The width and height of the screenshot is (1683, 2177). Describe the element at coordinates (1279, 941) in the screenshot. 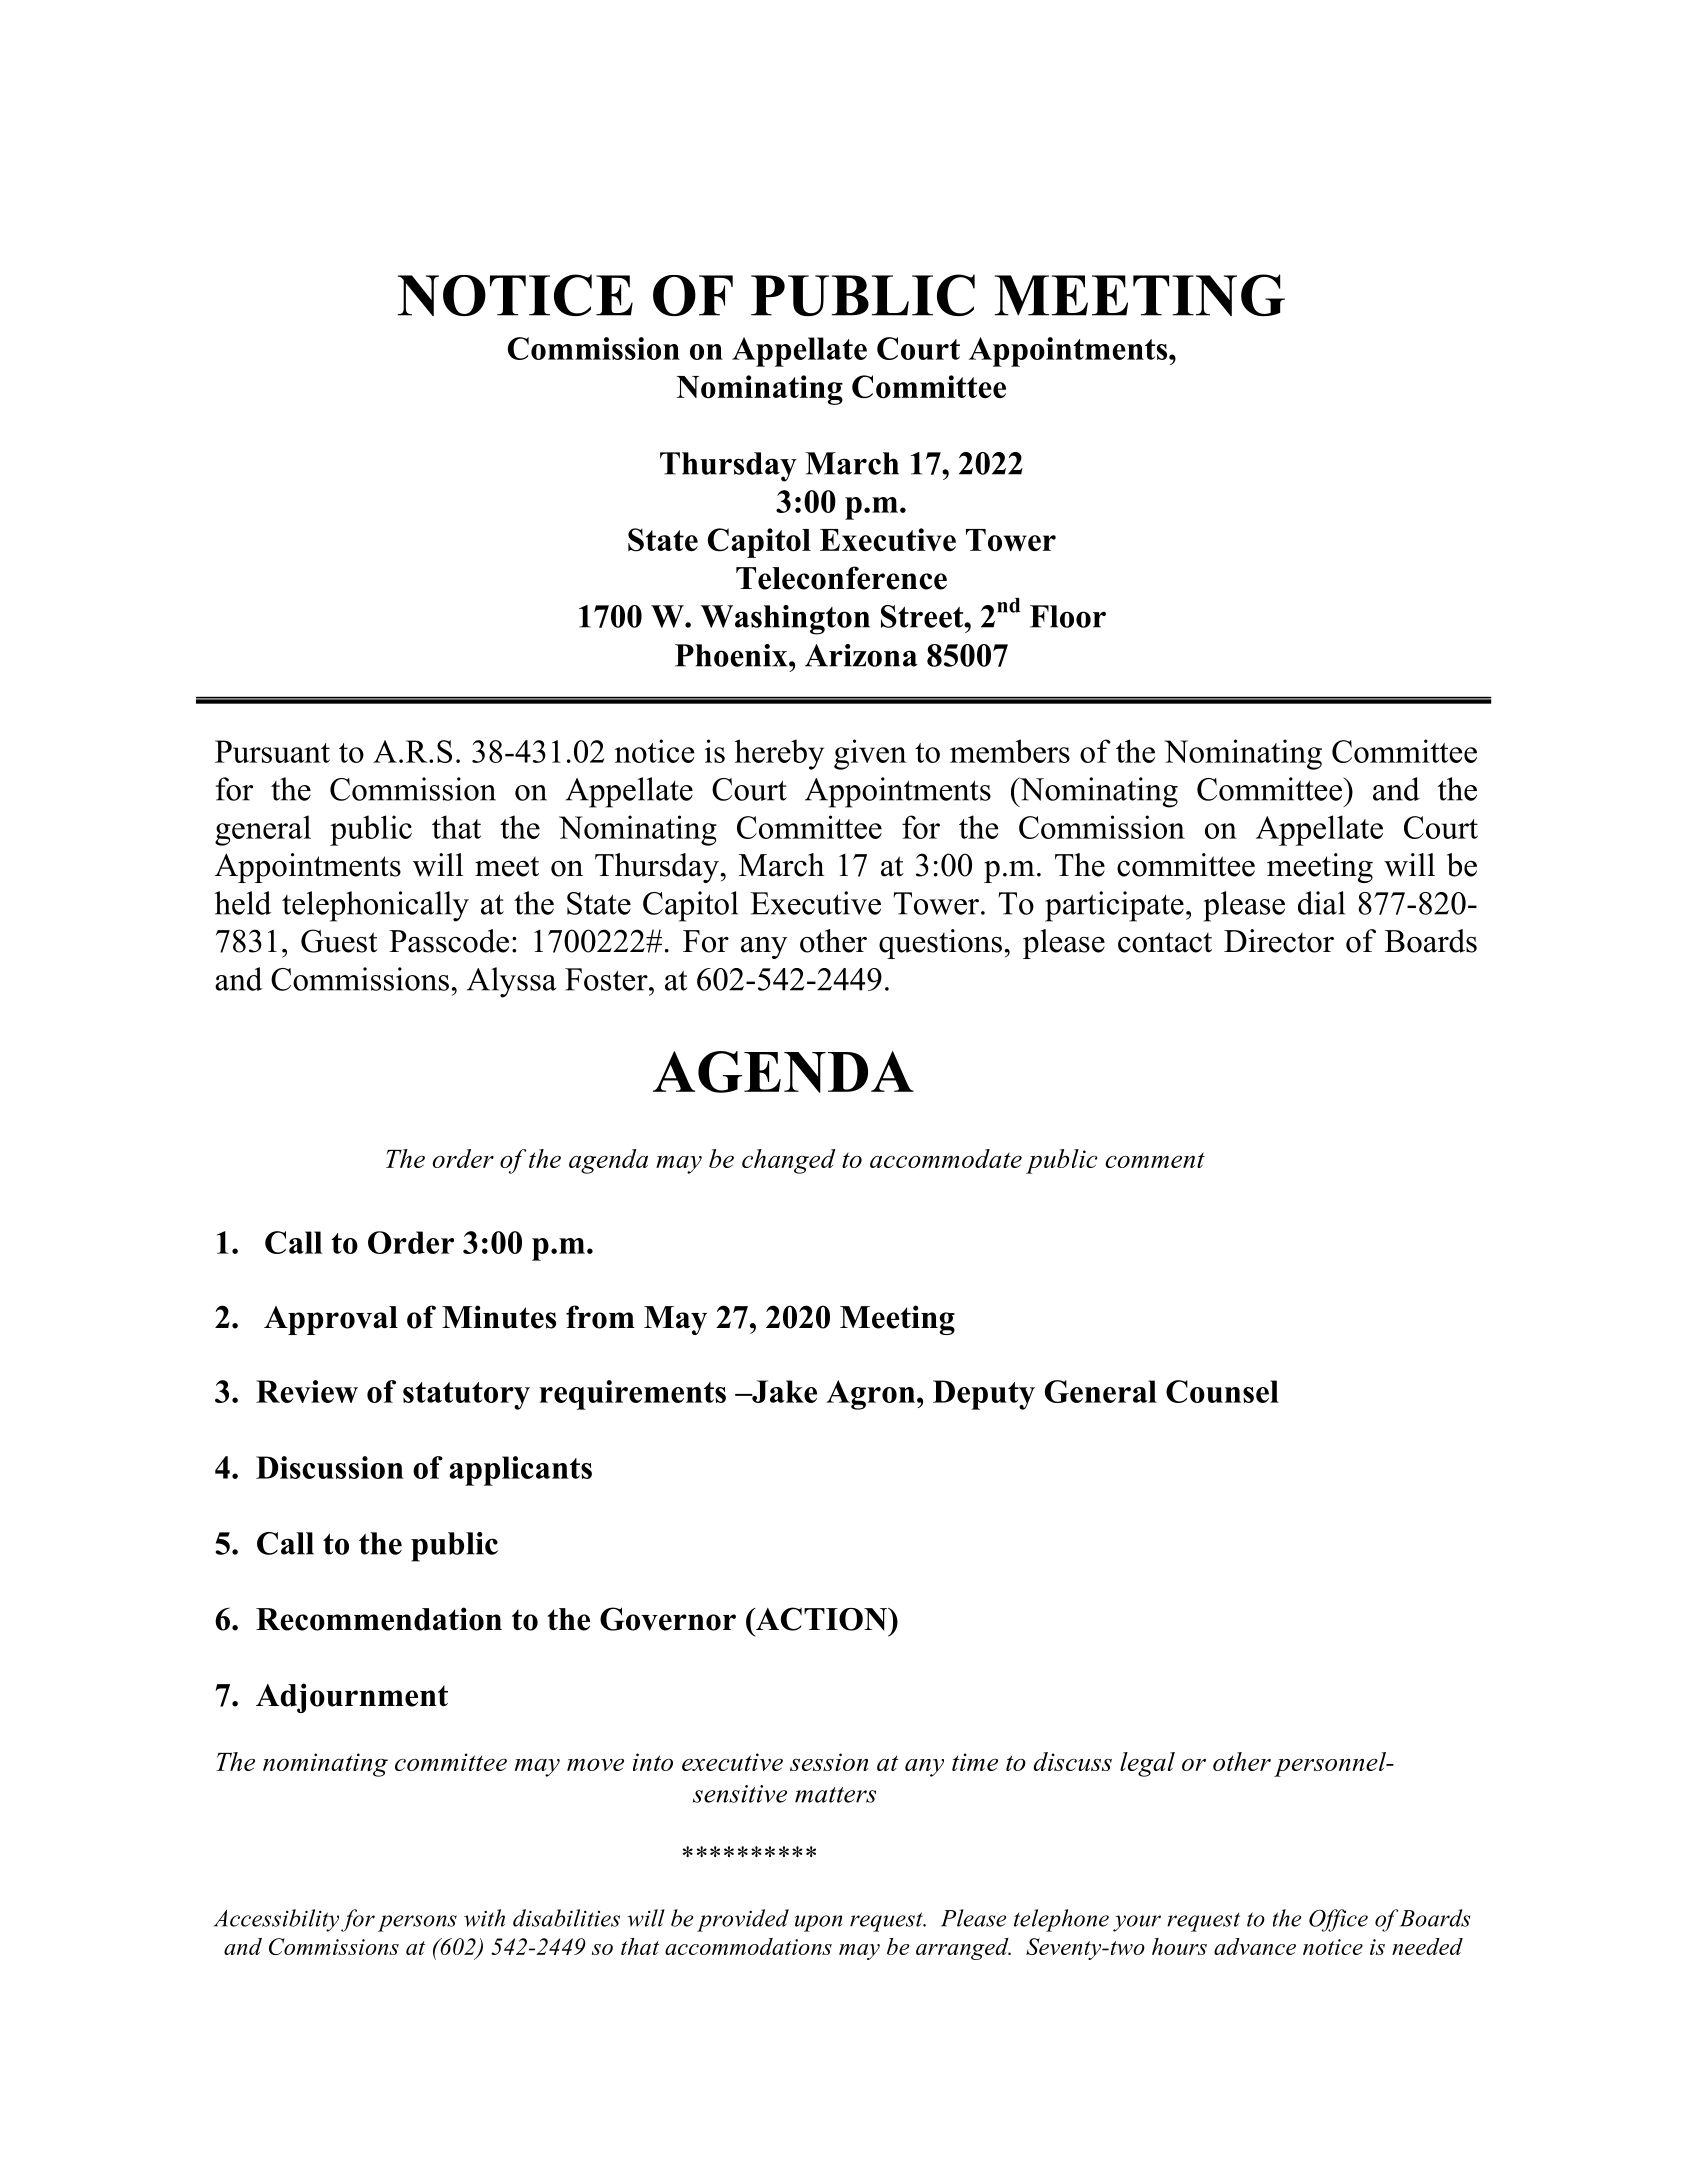

I see `Director` at that location.
